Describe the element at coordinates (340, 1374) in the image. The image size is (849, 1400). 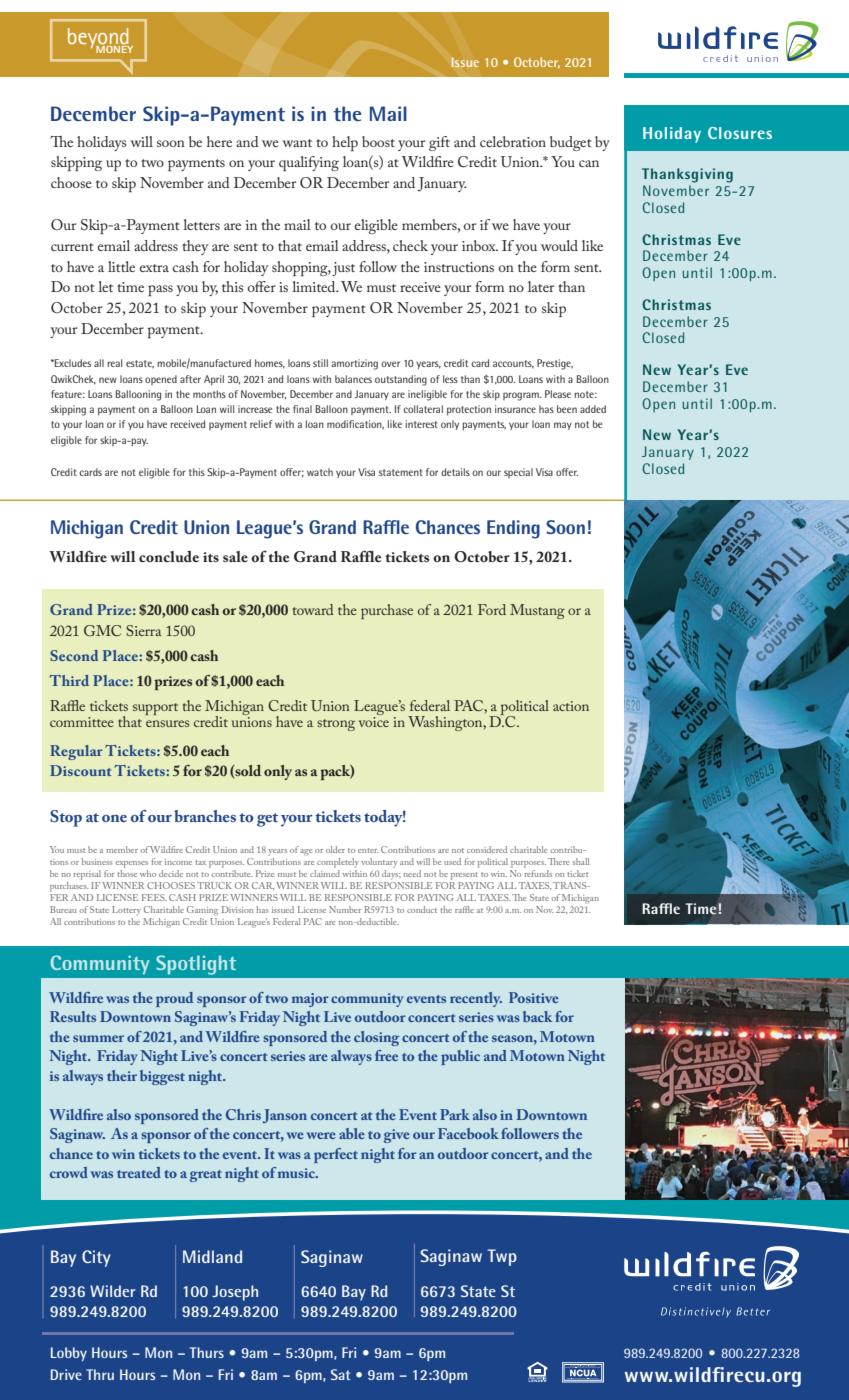
I see `Sat` at that location.
